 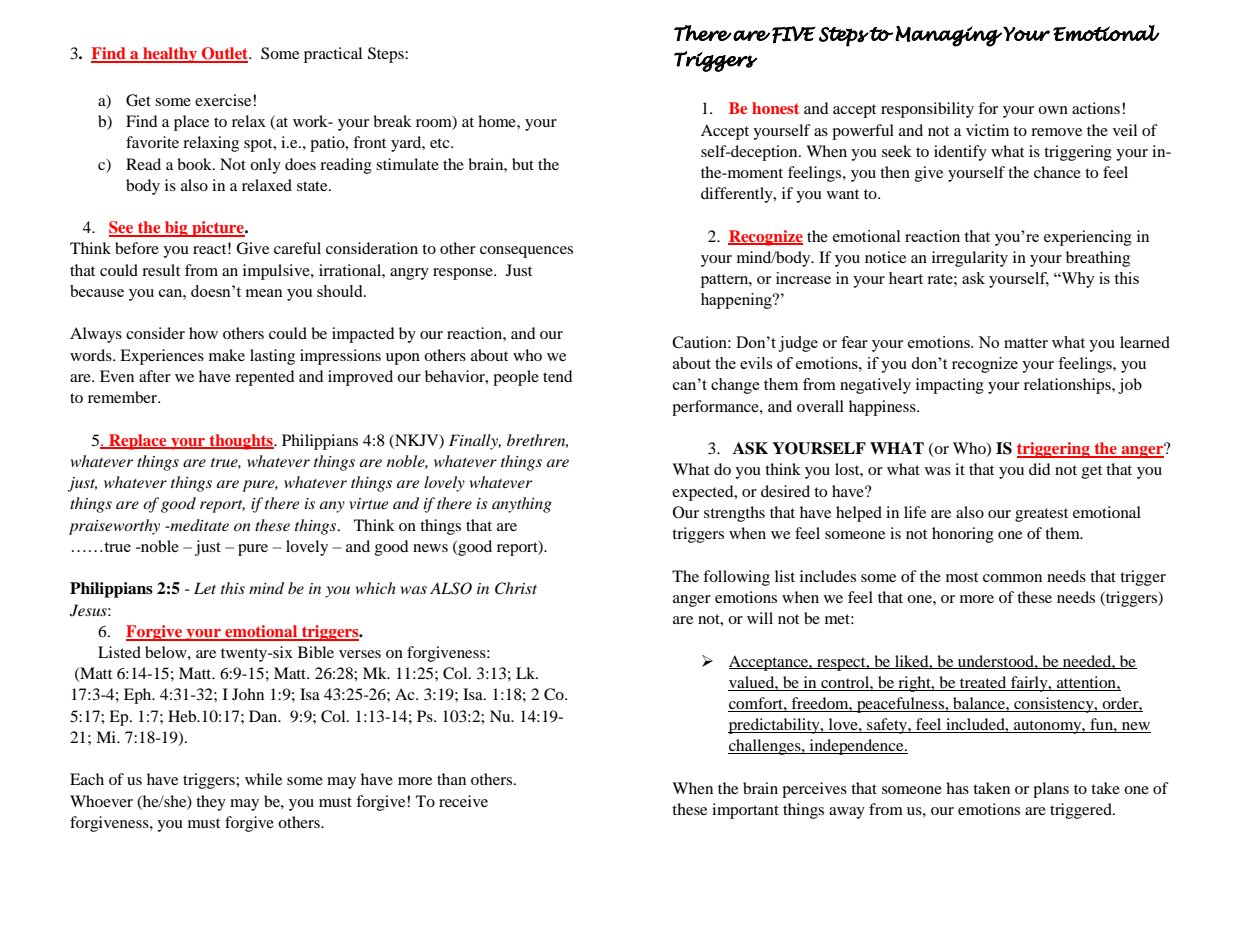 What do you see at coordinates (1068, 386) in the screenshot?
I see `relationships` at bounding box center [1068, 386].
